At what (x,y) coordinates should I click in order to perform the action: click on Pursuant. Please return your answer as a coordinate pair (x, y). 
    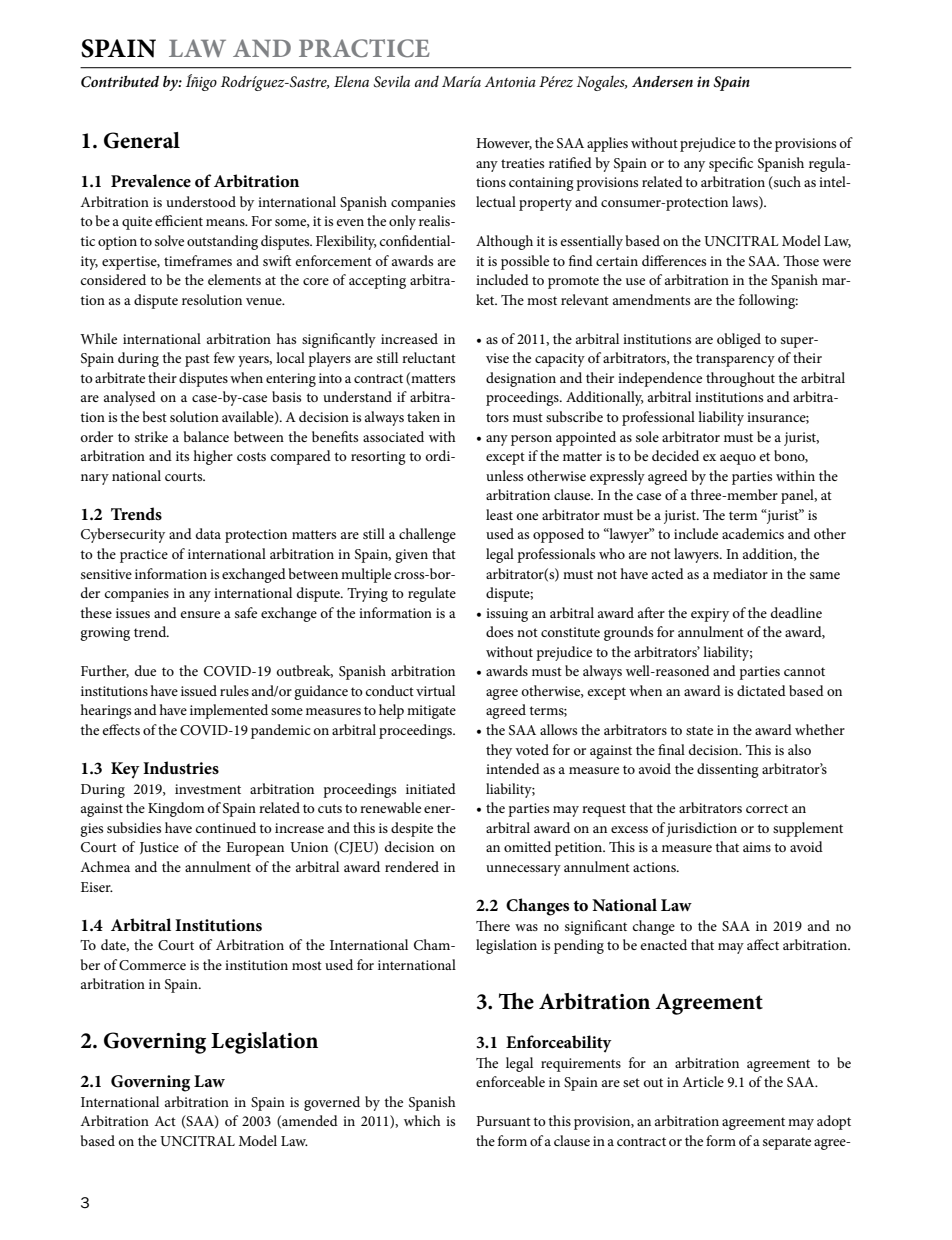
    Looking at the image, I should click on (503, 1121).
